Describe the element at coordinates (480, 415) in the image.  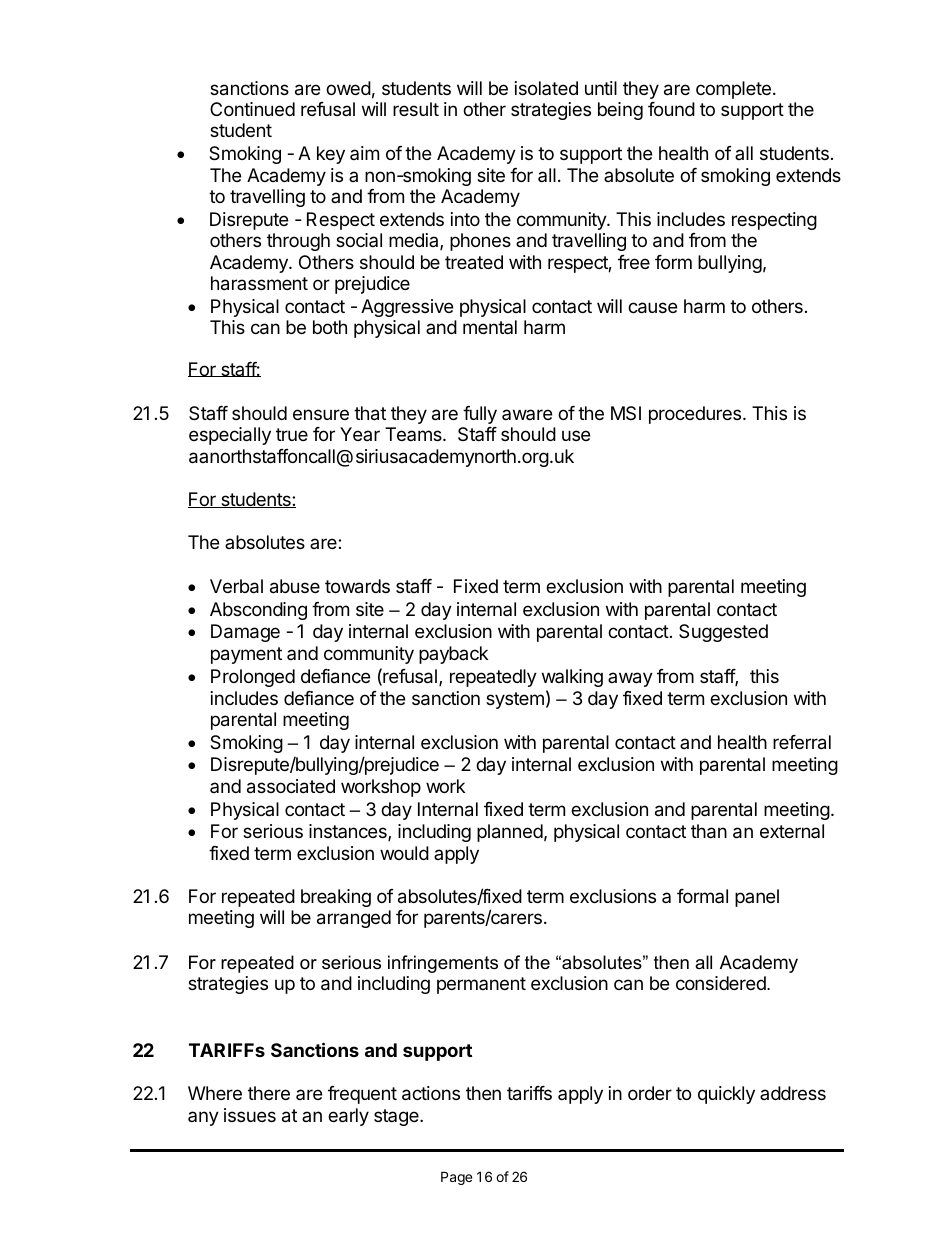
I see `fully` at that location.
